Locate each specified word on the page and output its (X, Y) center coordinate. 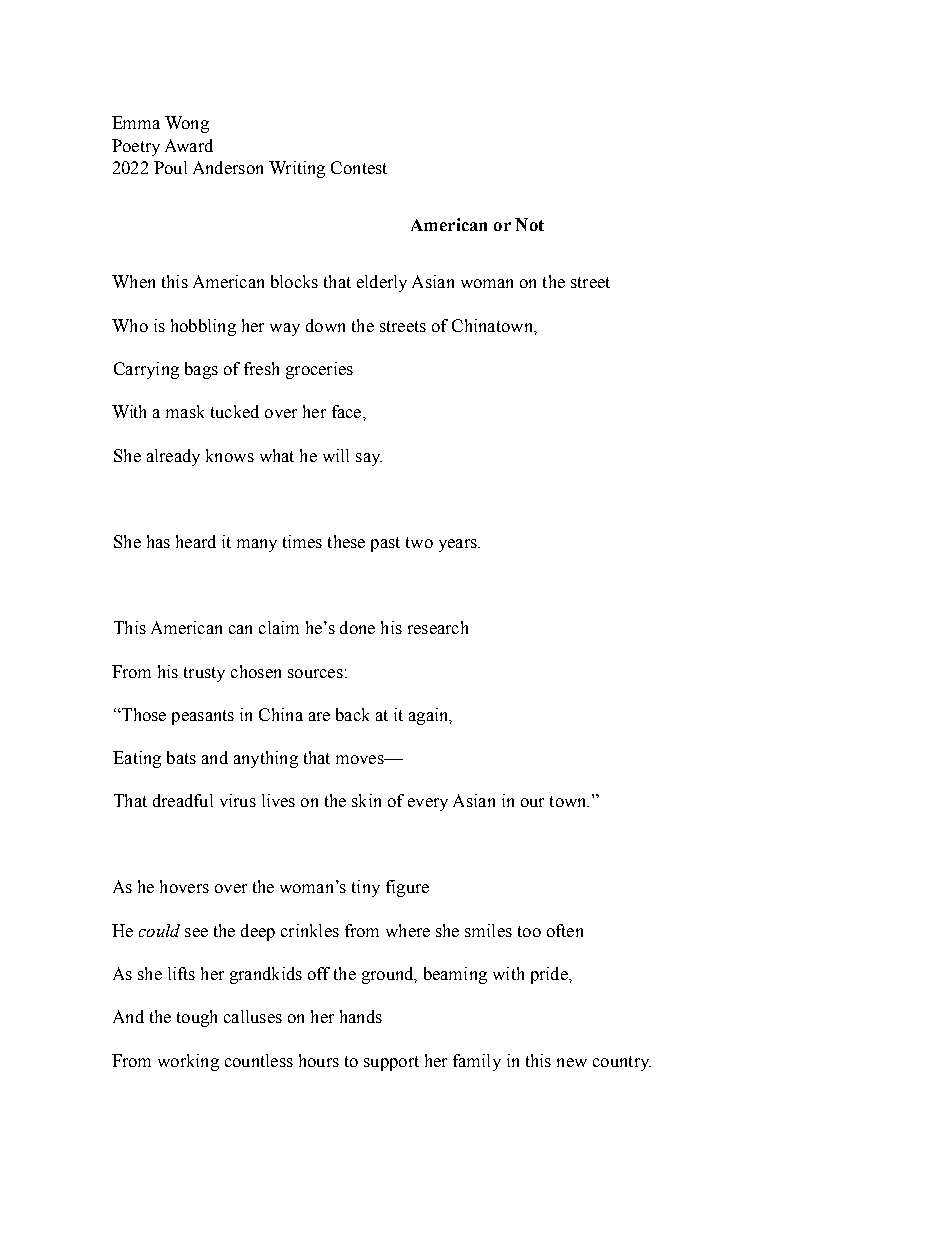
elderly (382, 283)
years (459, 545)
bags (201, 370)
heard (196, 541)
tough (197, 1018)
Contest (359, 167)
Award (189, 145)
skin (366, 800)
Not (529, 224)
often (565, 930)
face (348, 411)
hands (361, 1016)
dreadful (183, 800)
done (357, 627)
